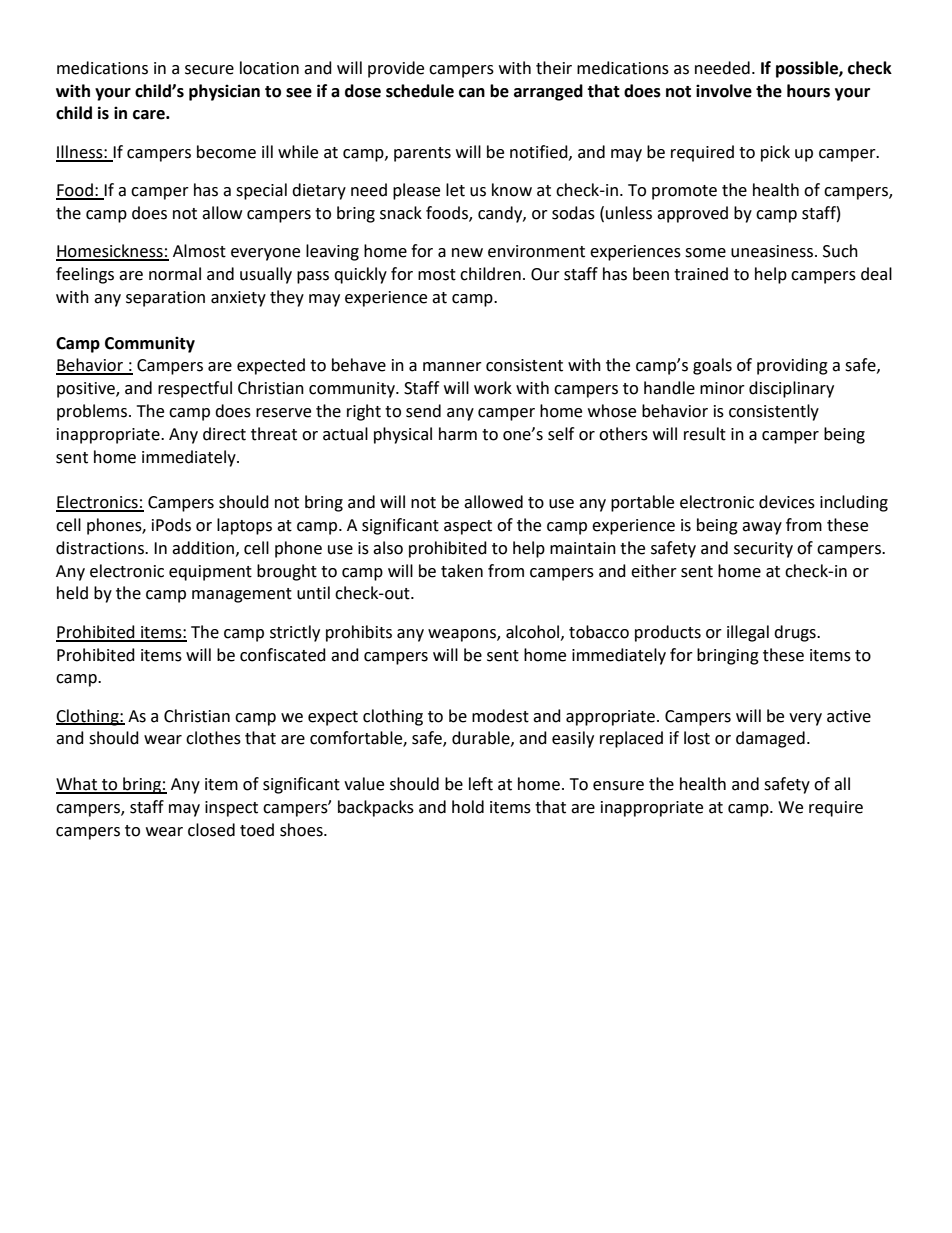  Describe the element at coordinates (452, 367) in the screenshot. I see `manner` at that location.
